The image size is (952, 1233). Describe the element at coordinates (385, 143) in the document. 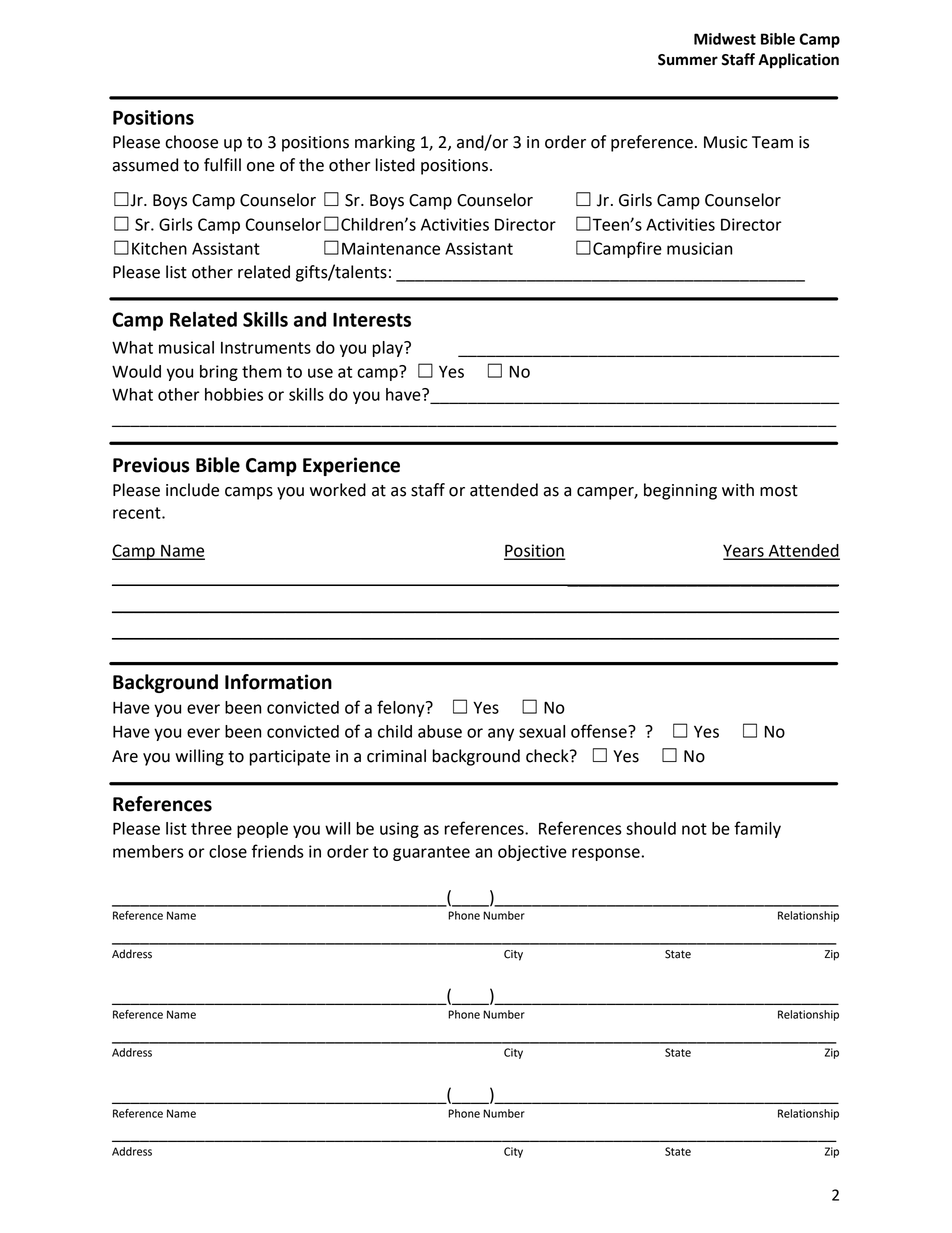

I see `marking` at that location.
